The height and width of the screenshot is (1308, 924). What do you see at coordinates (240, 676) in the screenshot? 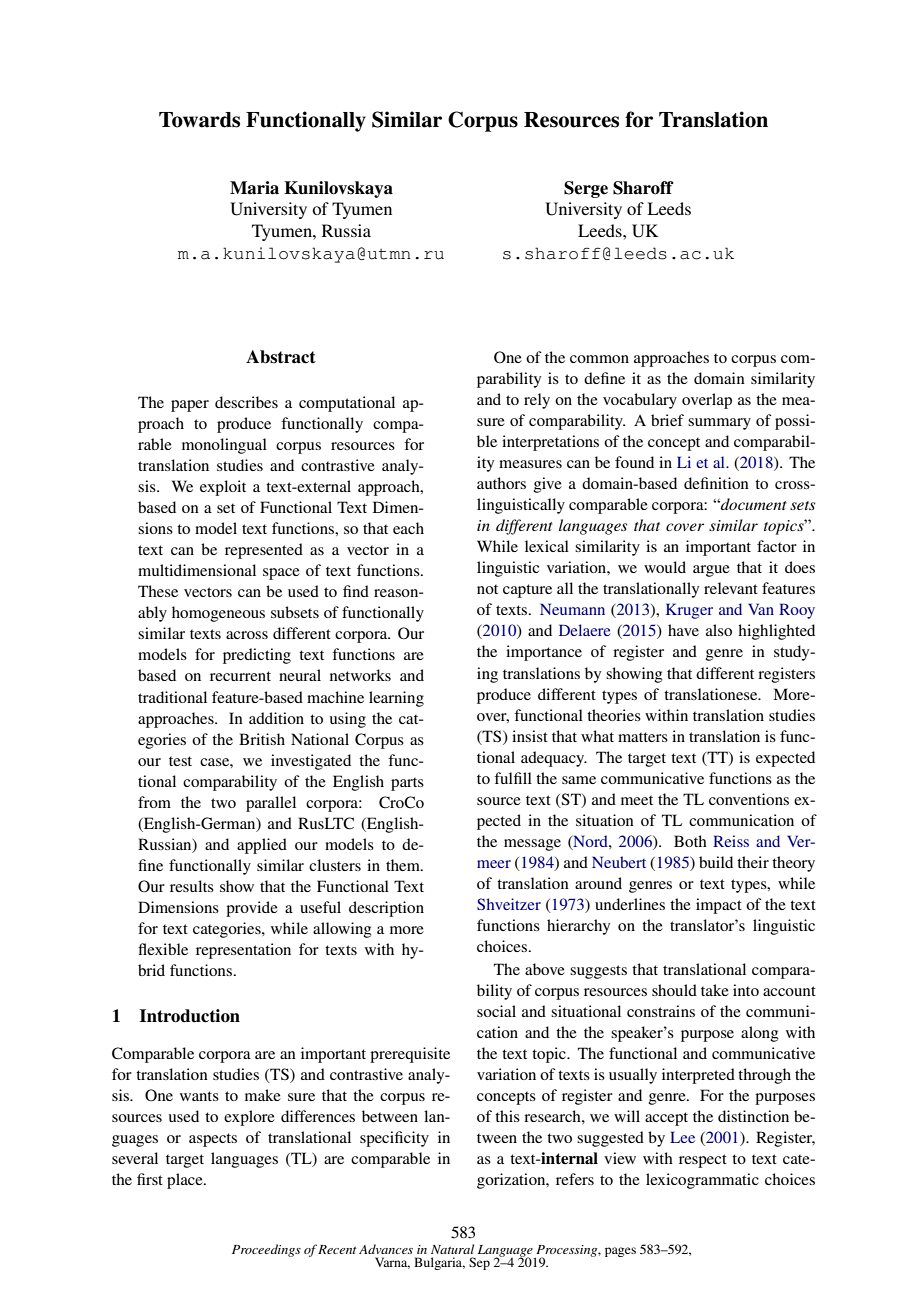
I see `recurrent` at bounding box center [240, 676].
